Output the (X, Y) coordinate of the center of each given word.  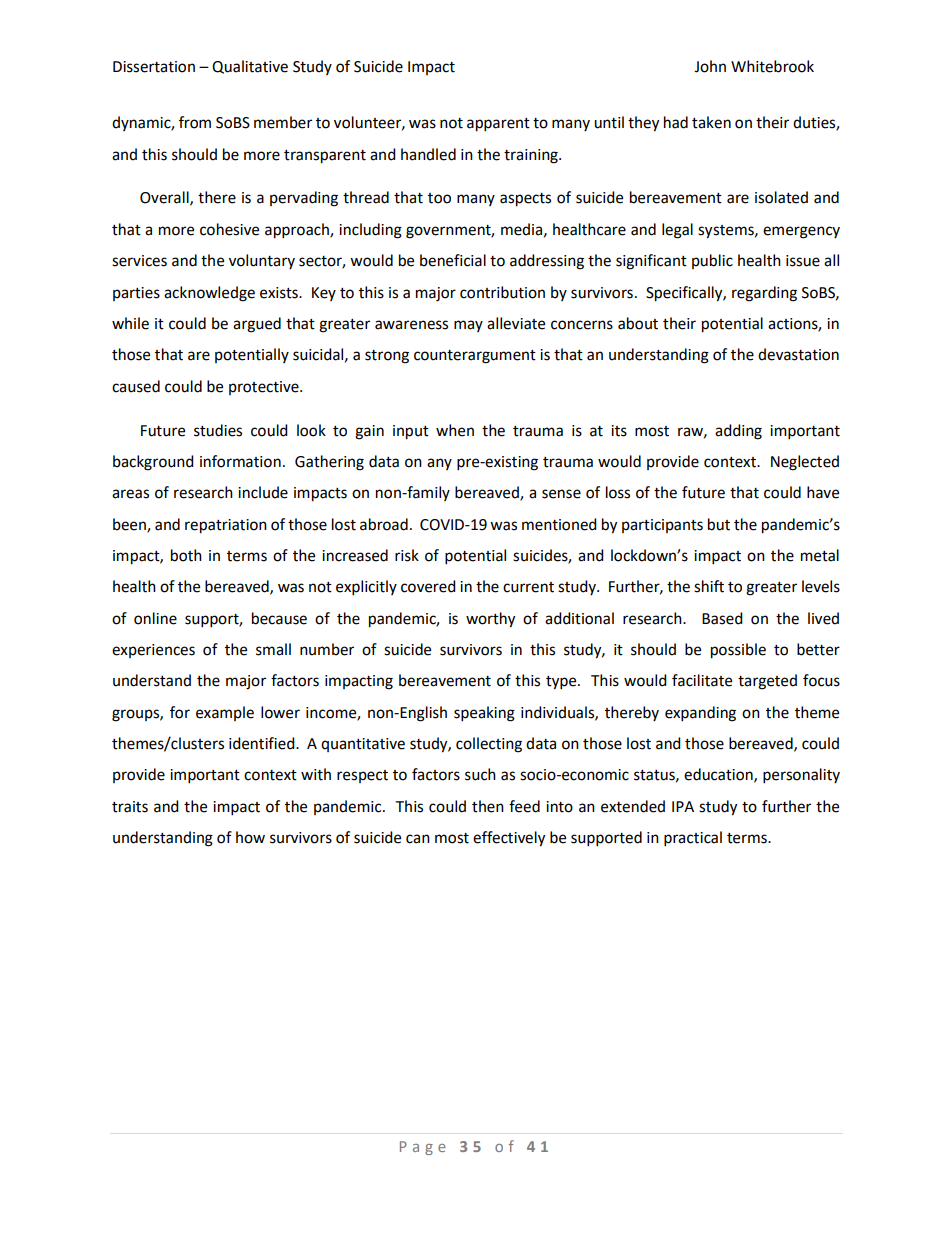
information (240, 461)
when (455, 430)
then (488, 806)
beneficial (453, 260)
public (712, 261)
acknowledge (209, 294)
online (155, 618)
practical (693, 839)
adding (738, 432)
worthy (490, 620)
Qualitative (250, 67)
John (710, 66)
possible (738, 651)
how (250, 837)
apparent (498, 125)
